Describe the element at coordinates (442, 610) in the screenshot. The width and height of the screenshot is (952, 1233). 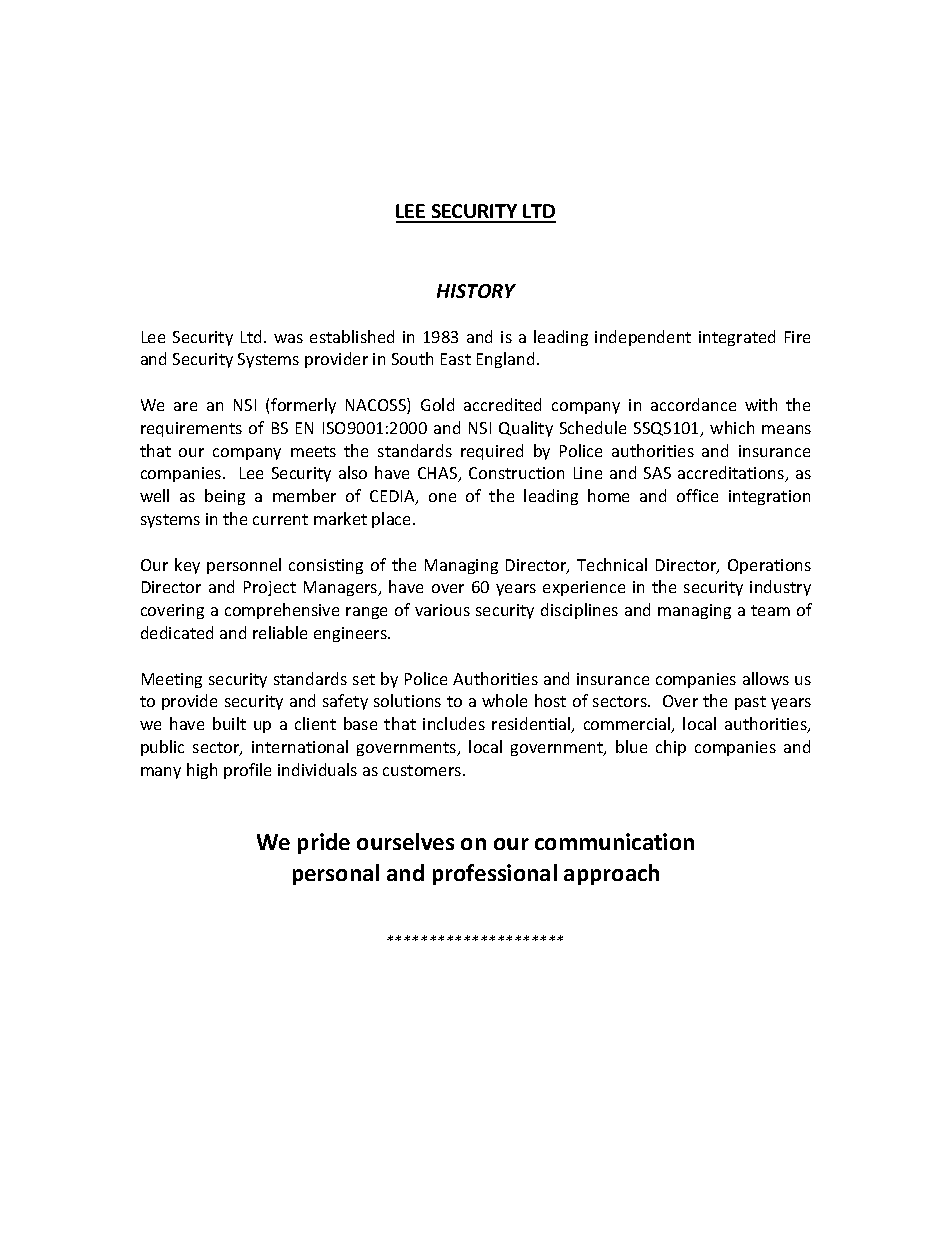
I see `various` at that location.
